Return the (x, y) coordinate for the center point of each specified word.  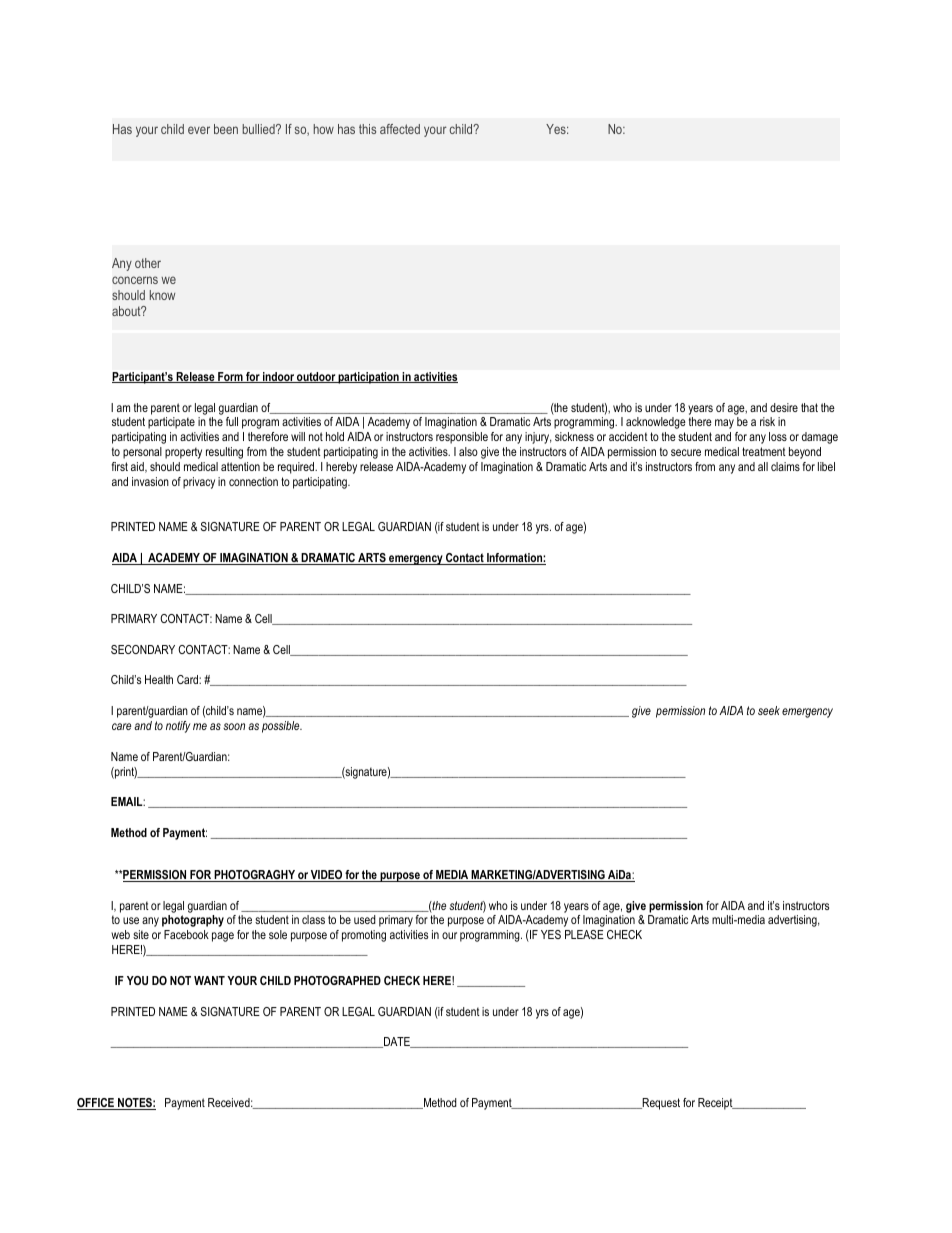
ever (199, 130)
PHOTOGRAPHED (337, 980)
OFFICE (96, 1104)
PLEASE (584, 934)
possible (282, 727)
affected (400, 129)
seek (769, 710)
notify (178, 727)
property (183, 453)
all (763, 466)
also (468, 451)
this (367, 129)
